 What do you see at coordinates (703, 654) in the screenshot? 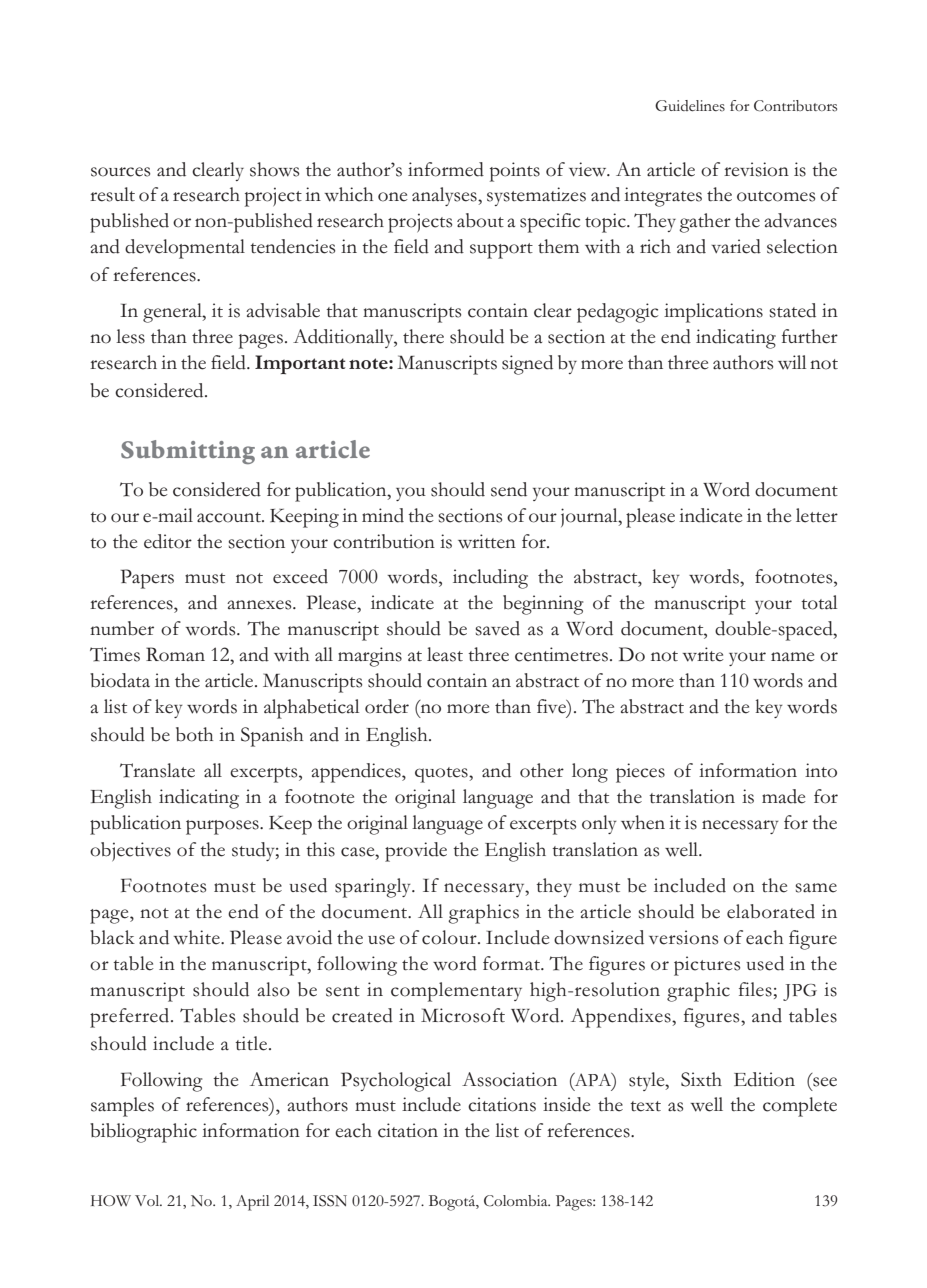
I see `write` at bounding box center [703, 654].
